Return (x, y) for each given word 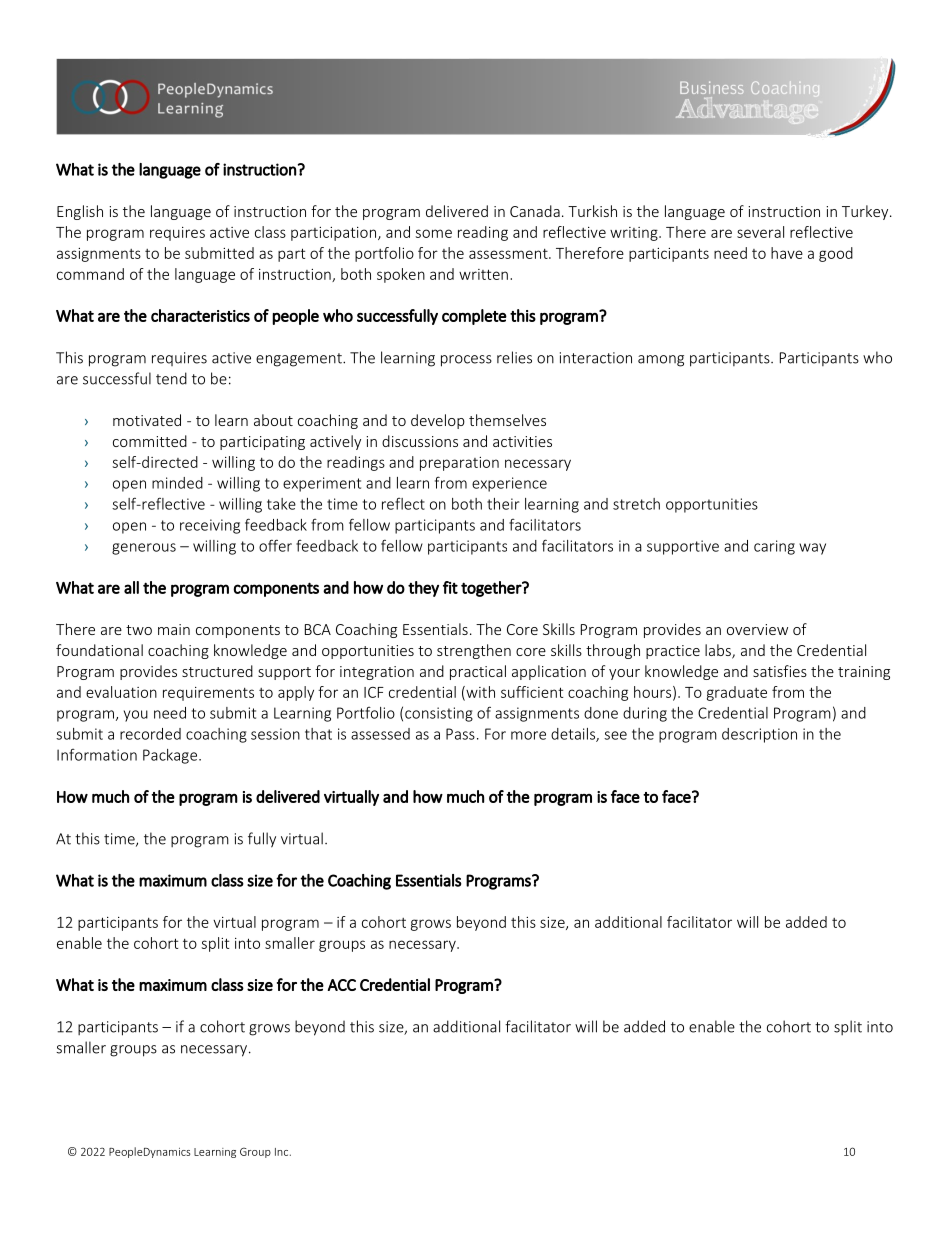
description (759, 735)
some (434, 233)
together (492, 589)
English (80, 212)
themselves (507, 420)
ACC (342, 985)
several (760, 232)
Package (170, 756)
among (661, 361)
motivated (147, 420)
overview (757, 629)
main (174, 629)
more (528, 735)
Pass (460, 734)
